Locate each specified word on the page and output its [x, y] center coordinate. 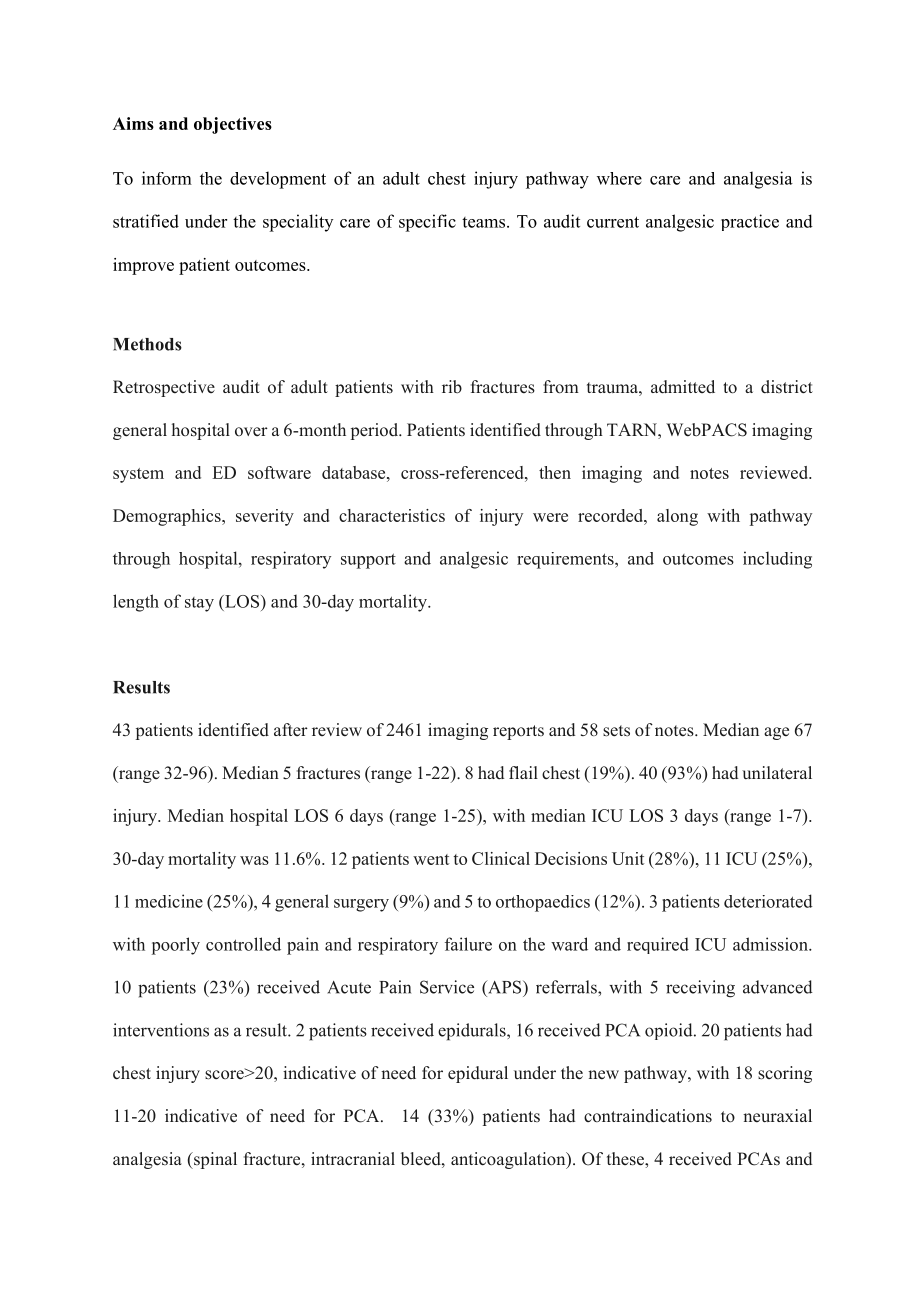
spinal [214, 1160]
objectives [233, 125]
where [619, 178]
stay [199, 604]
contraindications [648, 1116]
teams [485, 222]
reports [518, 732]
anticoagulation [509, 1160]
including [777, 560]
